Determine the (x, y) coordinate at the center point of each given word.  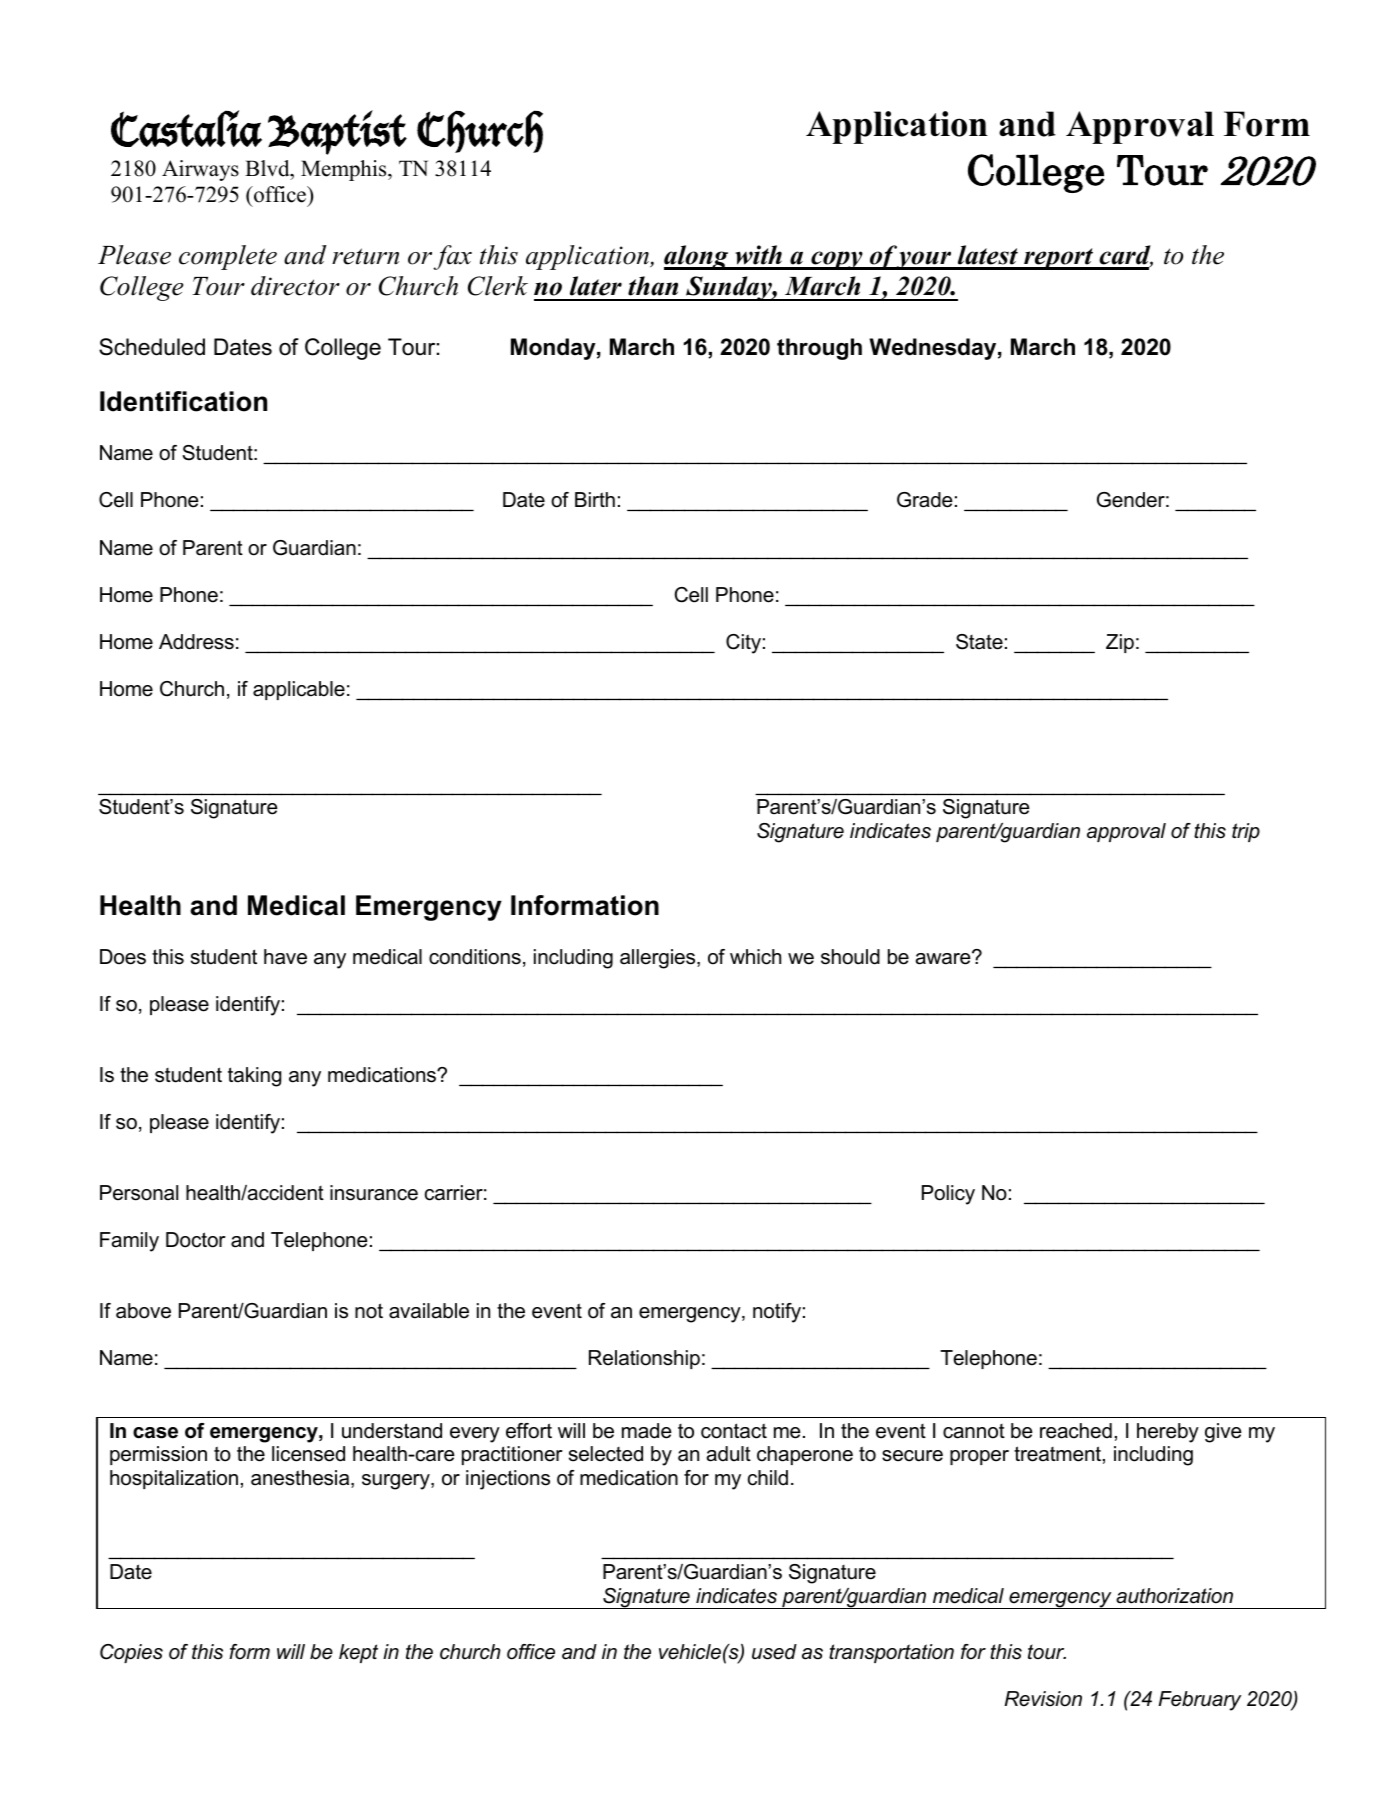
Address (196, 642)
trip (1246, 832)
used (774, 1652)
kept (358, 1653)
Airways (200, 170)
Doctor (196, 1240)
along (697, 257)
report (1059, 259)
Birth (595, 499)
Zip (1120, 643)
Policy (948, 1195)
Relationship (644, 1359)
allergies (659, 959)
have (285, 957)
